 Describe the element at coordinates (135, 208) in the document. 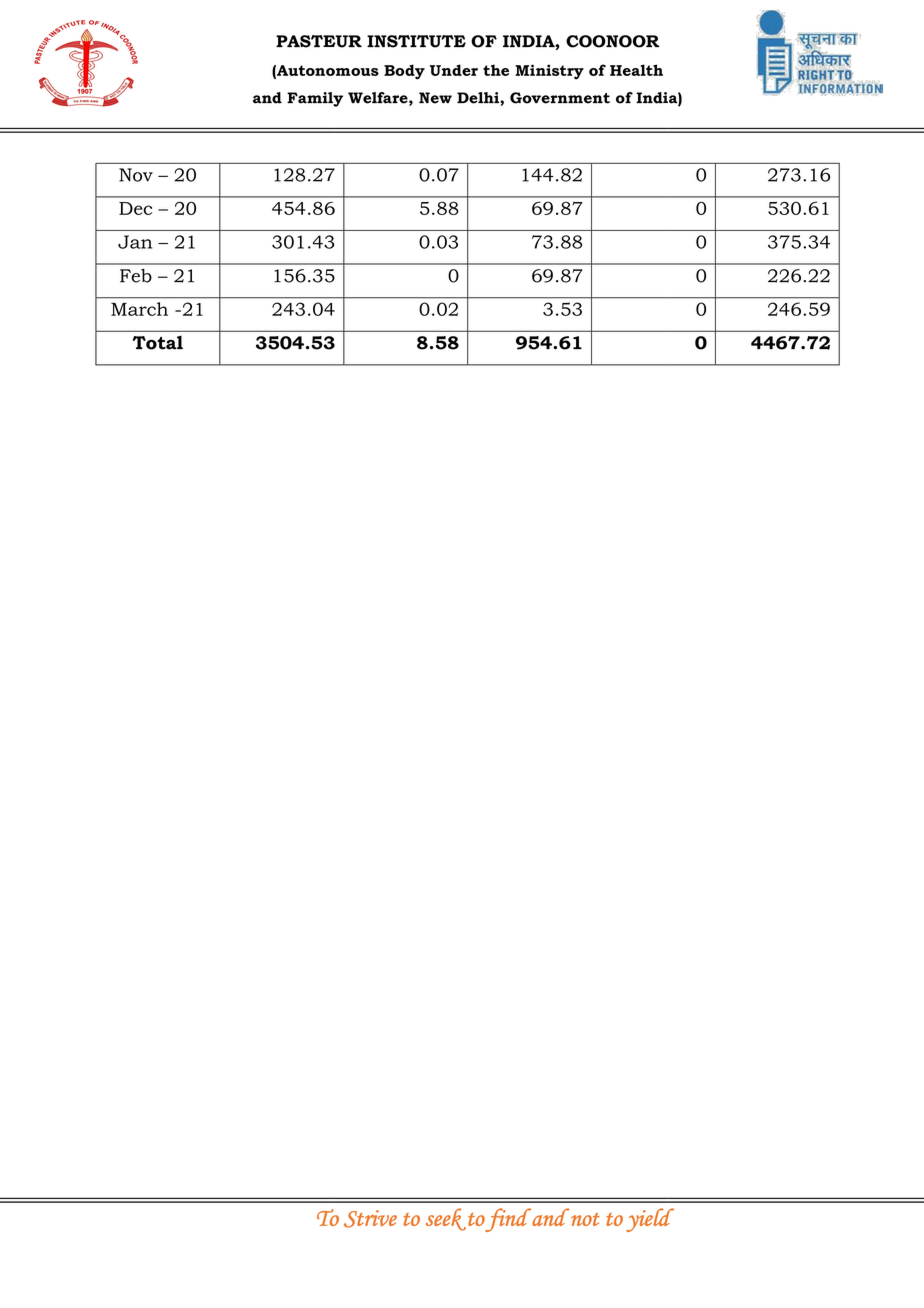

I see `Dec` at that location.
